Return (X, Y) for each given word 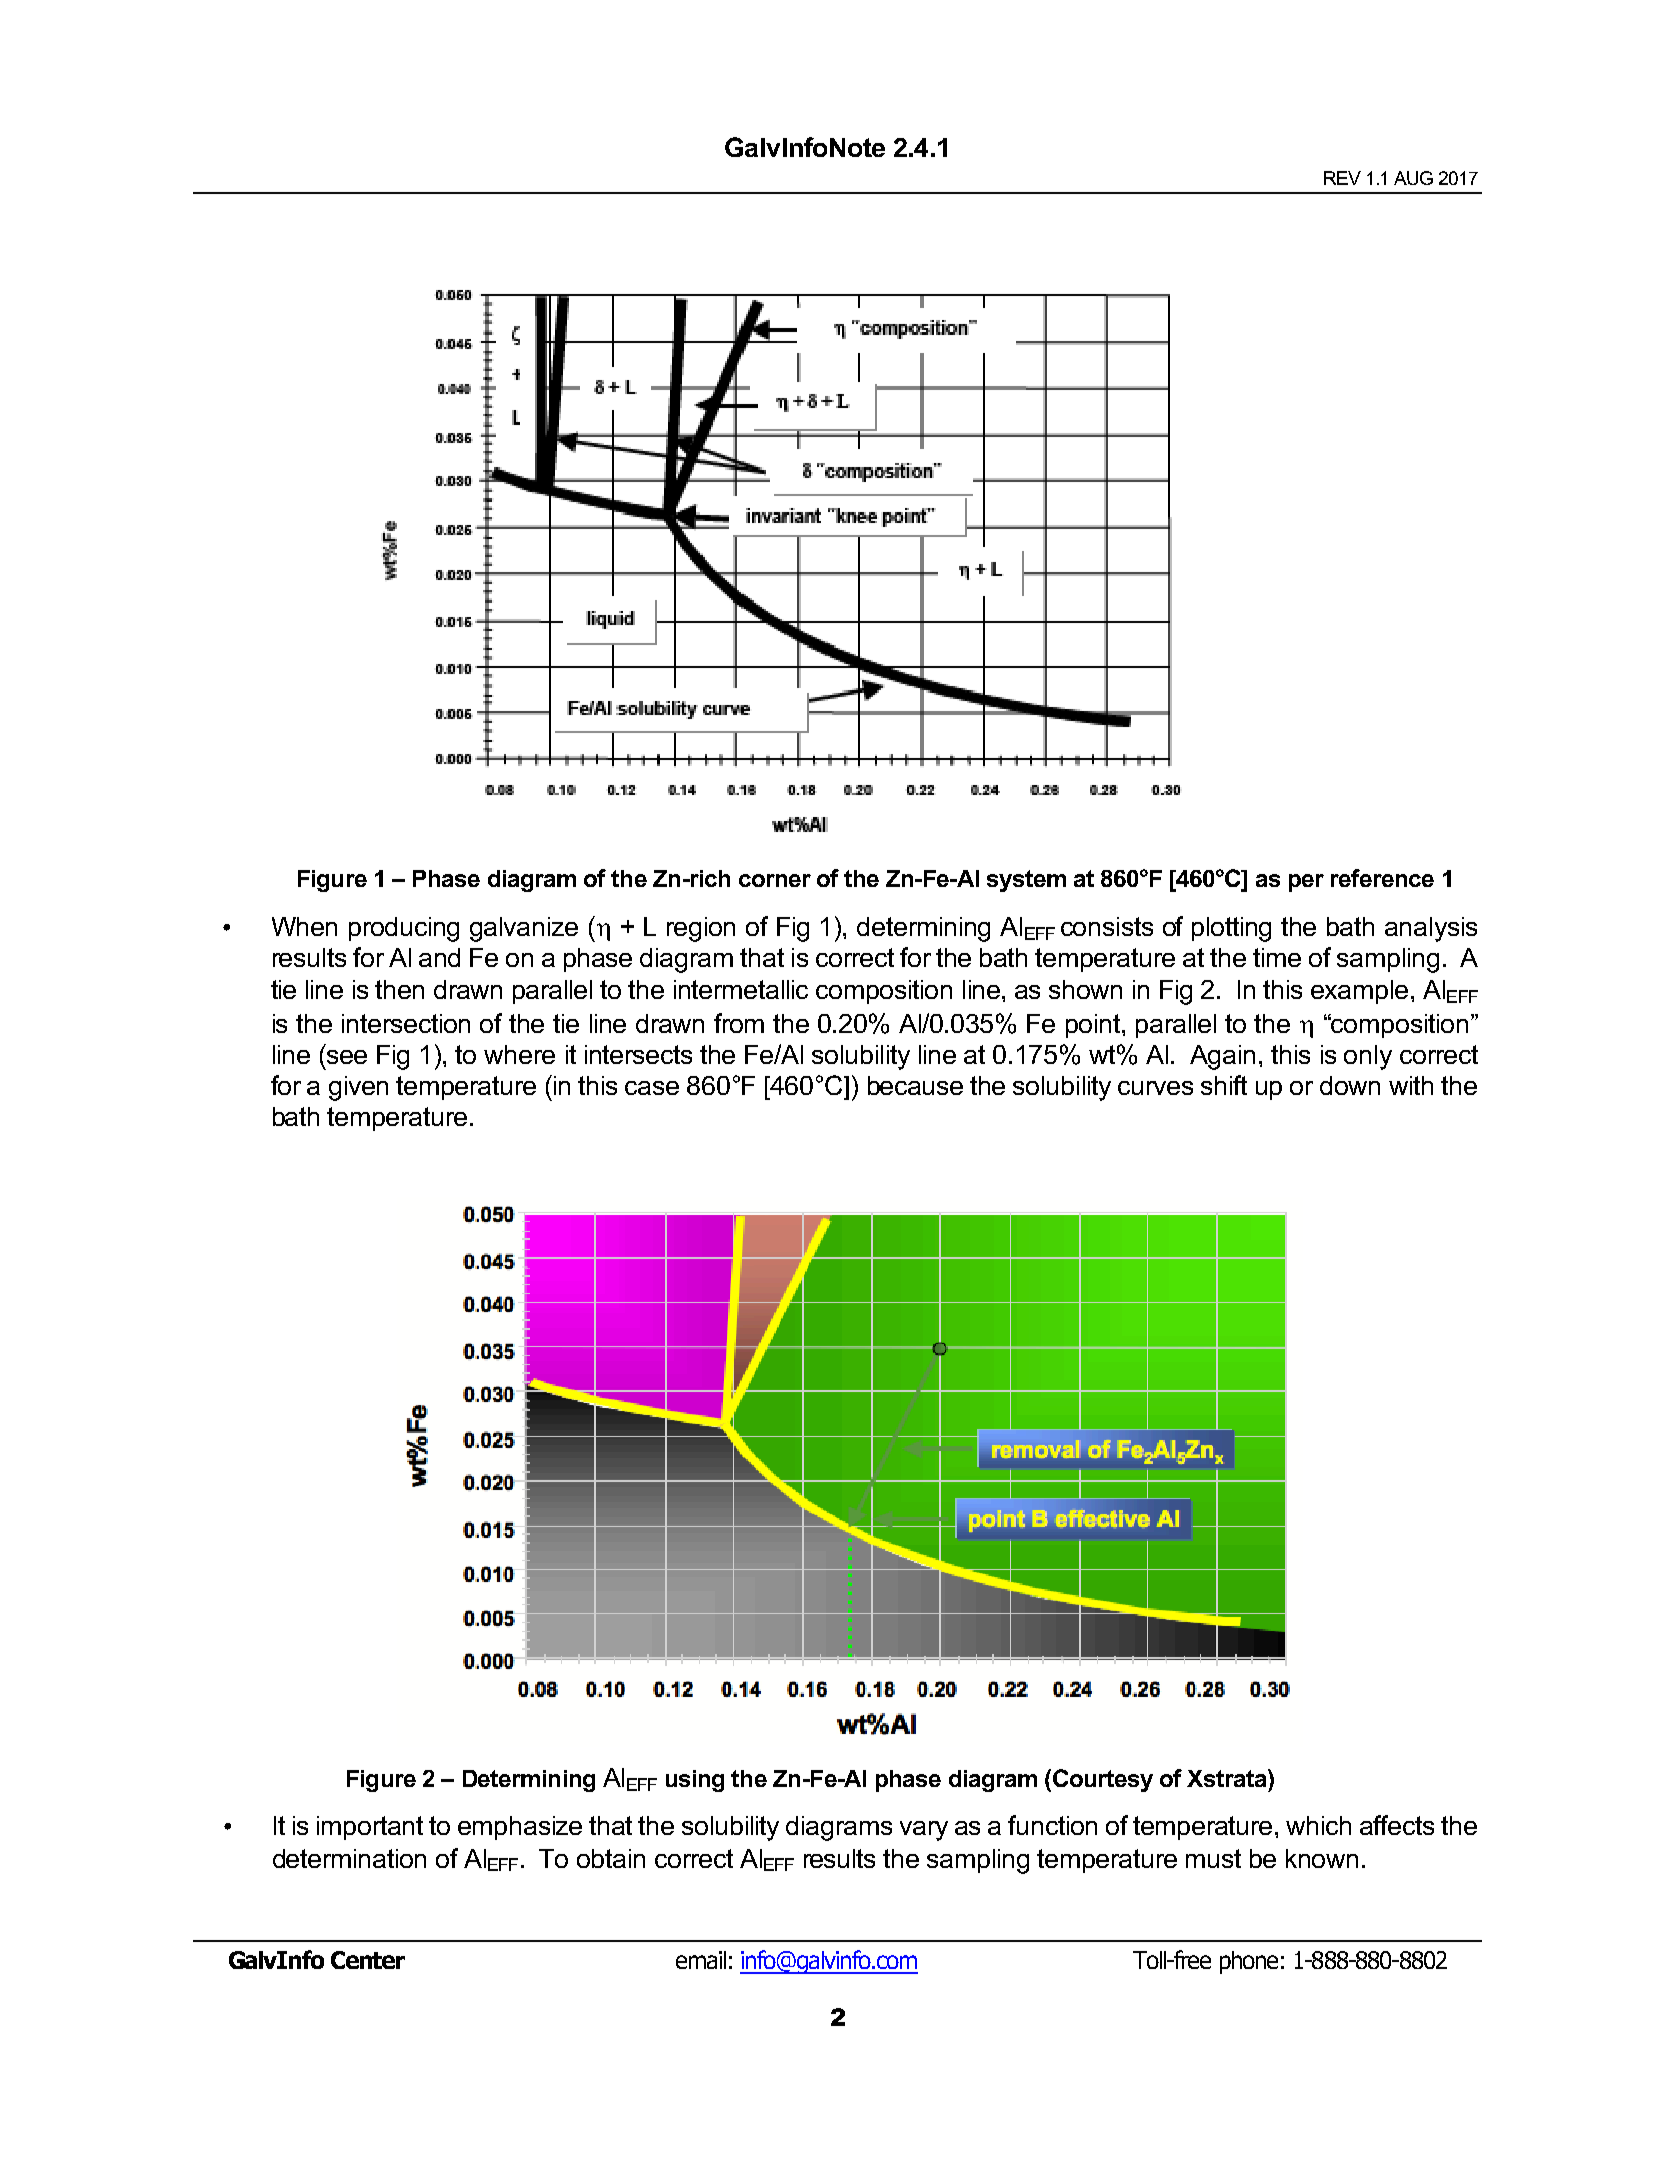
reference (1382, 878)
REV (1342, 178)
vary (924, 1831)
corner (775, 880)
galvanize (524, 929)
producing (404, 929)
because (915, 1085)
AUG (1413, 178)
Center (368, 1960)
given (358, 1088)
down (1350, 1085)
